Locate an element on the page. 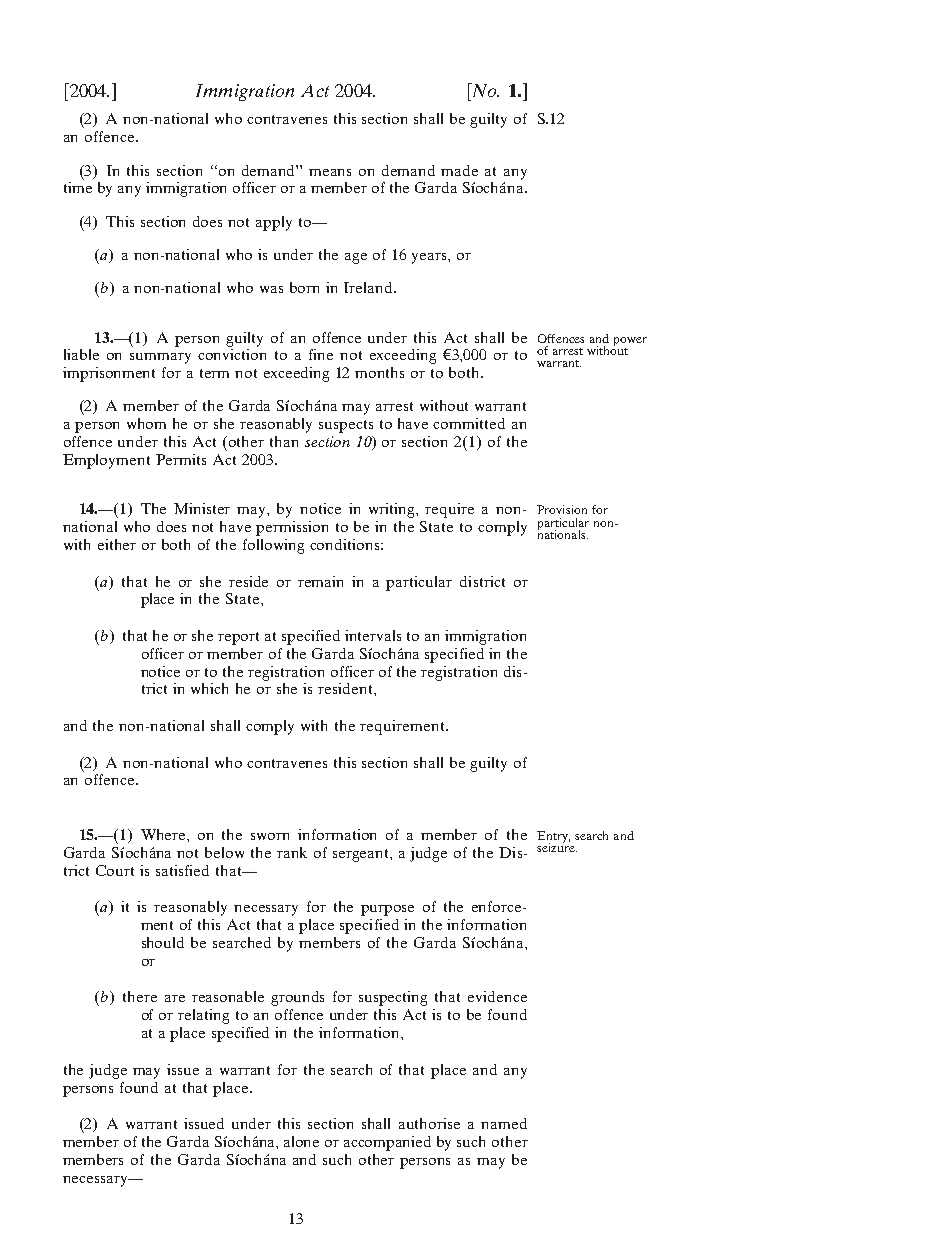 The width and height of the page is (952, 1233). relating is located at coordinates (203, 1016).
